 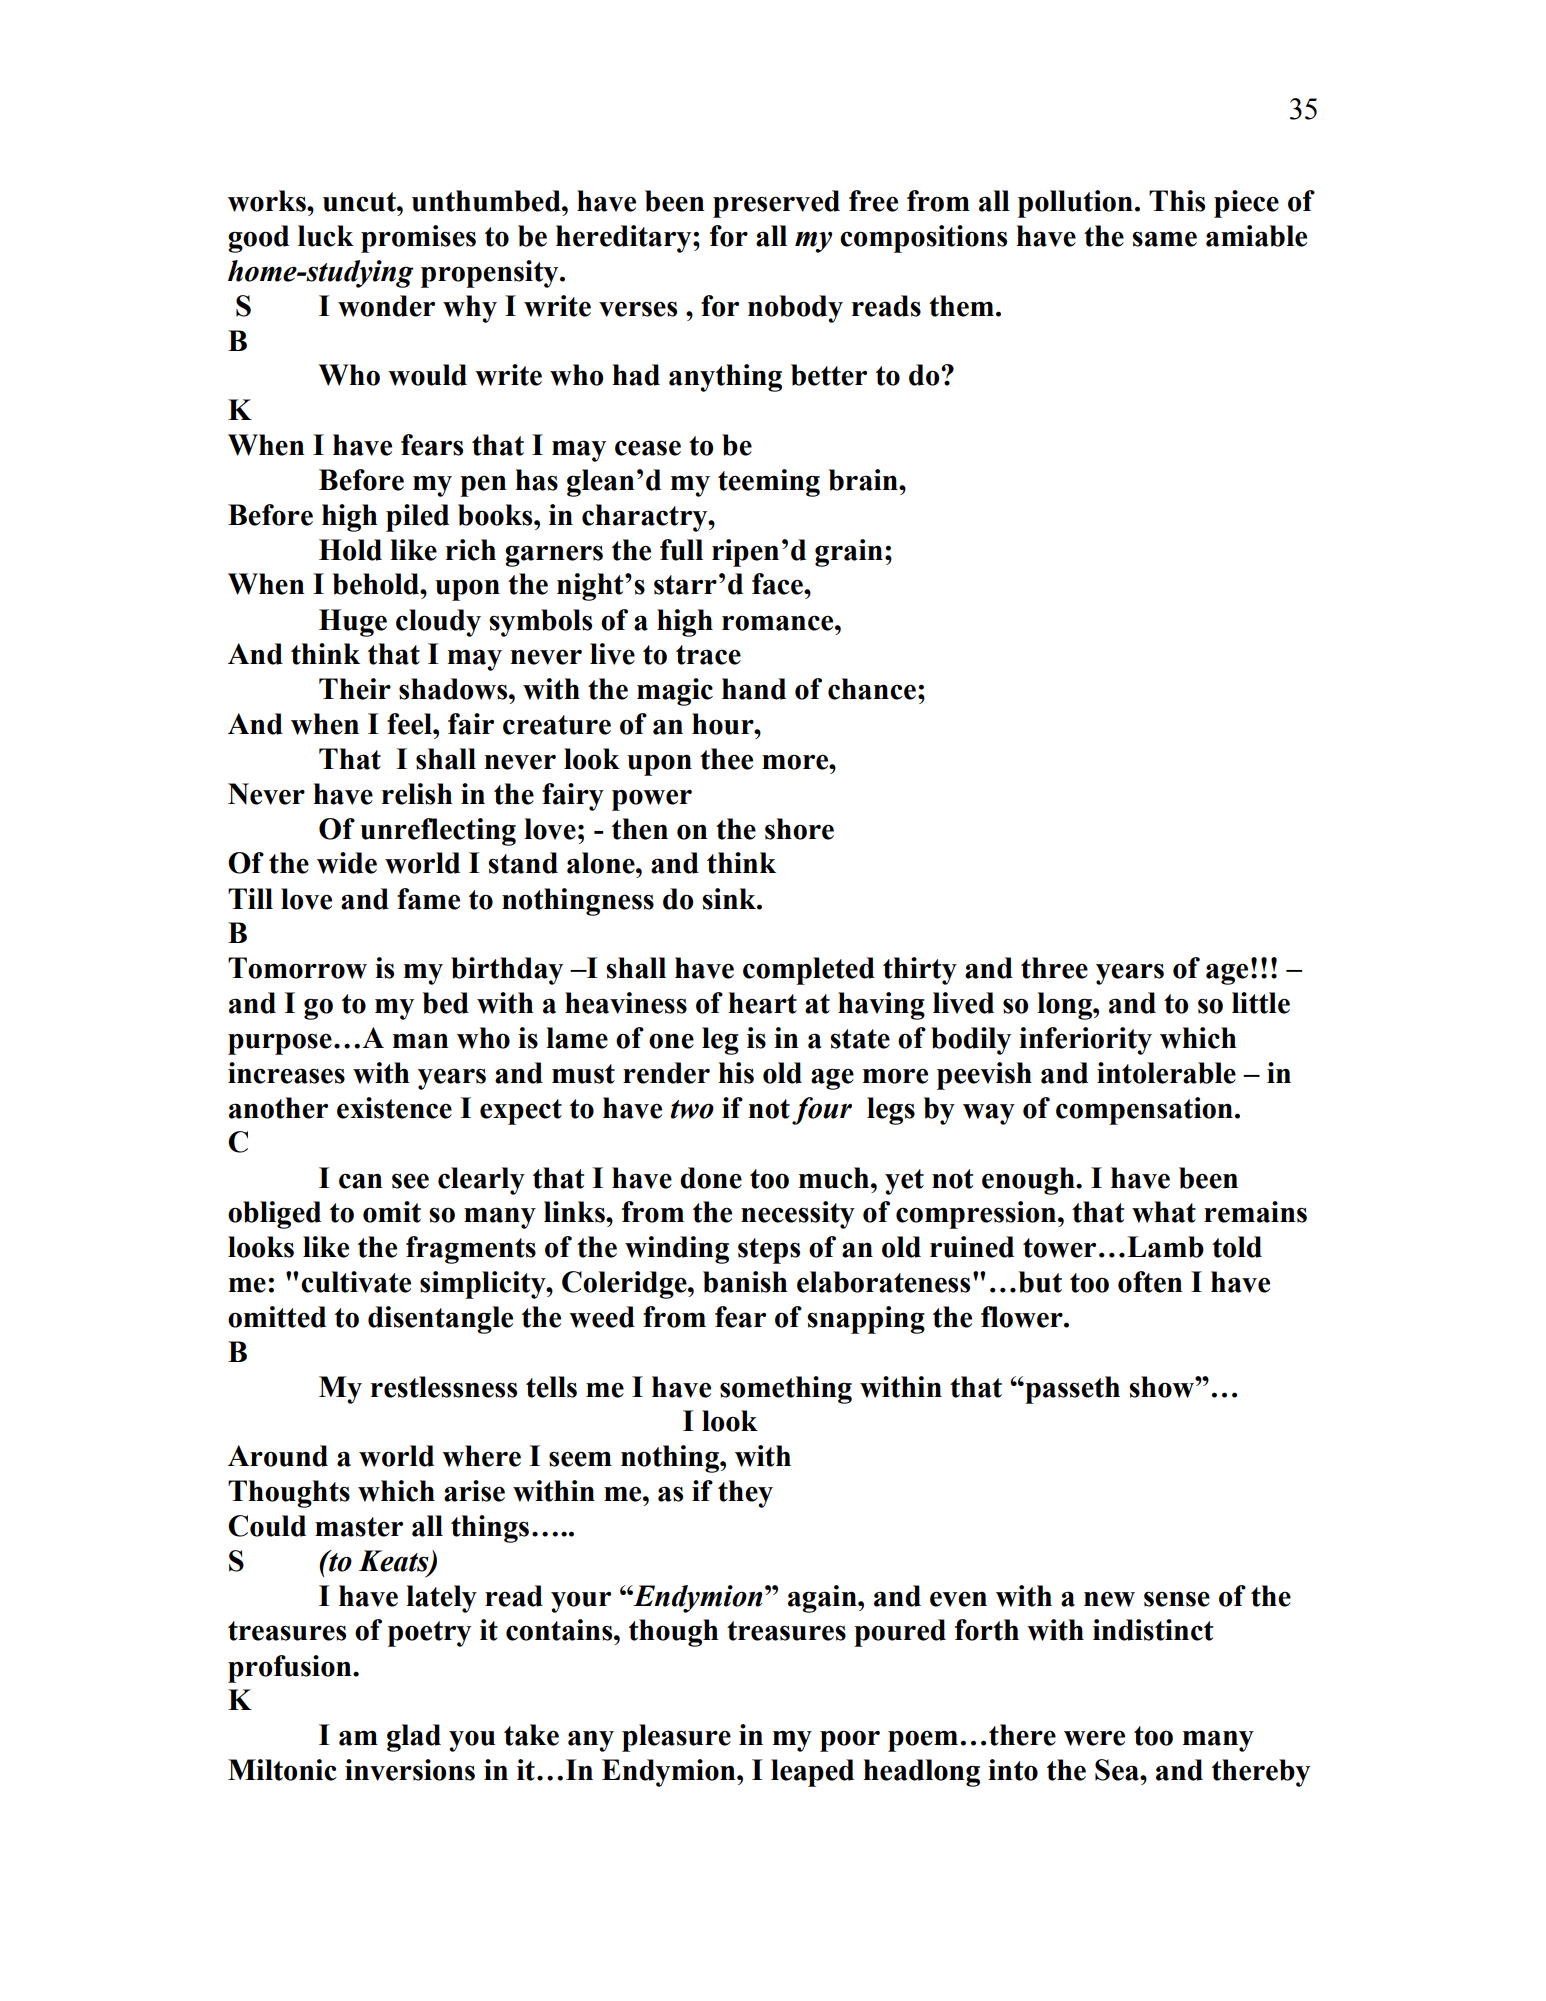 What do you see at coordinates (778, 584) in the screenshot?
I see `face` at bounding box center [778, 584].
